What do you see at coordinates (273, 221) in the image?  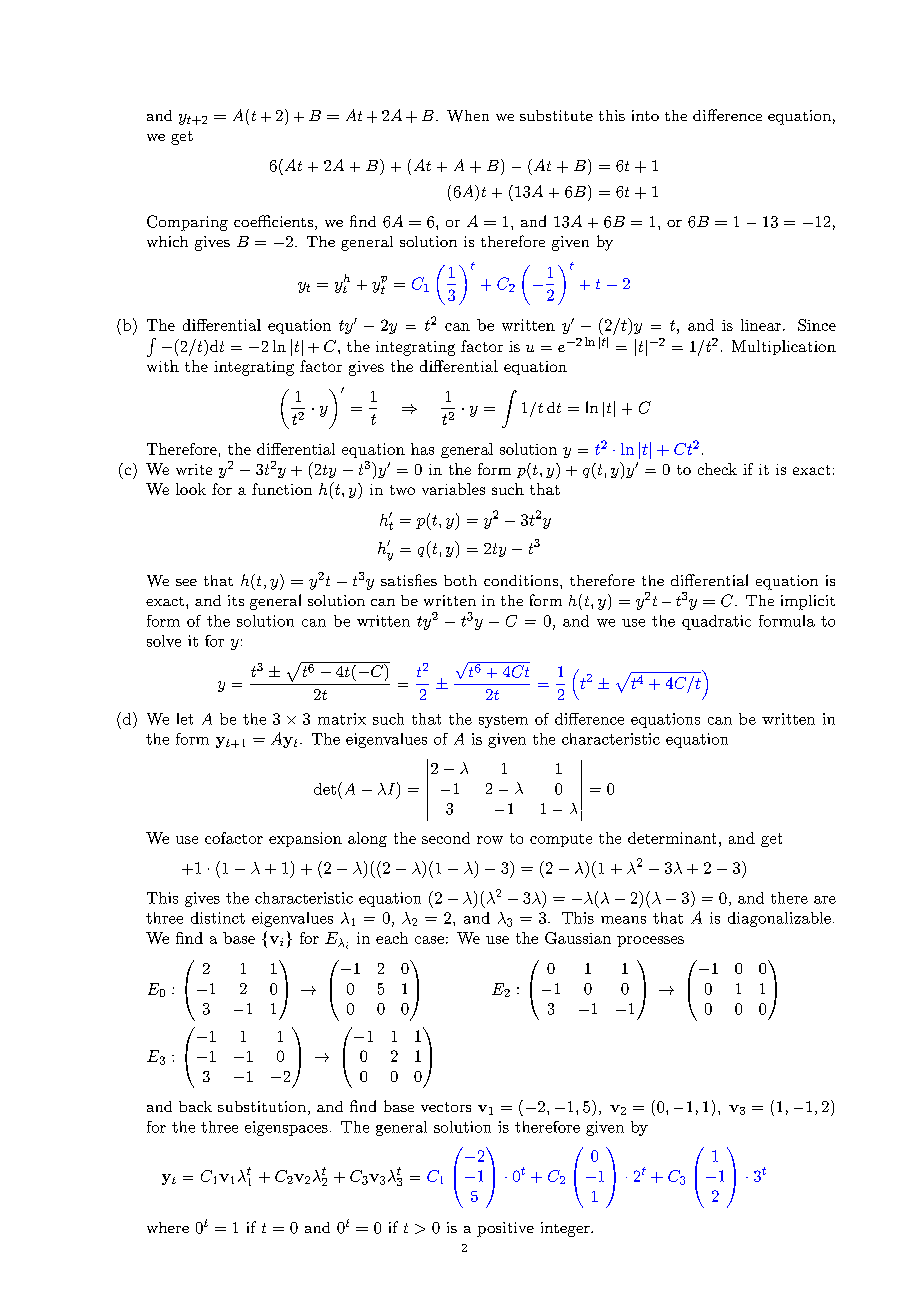 I see `coefficients` at bounding box center [273, 221].
